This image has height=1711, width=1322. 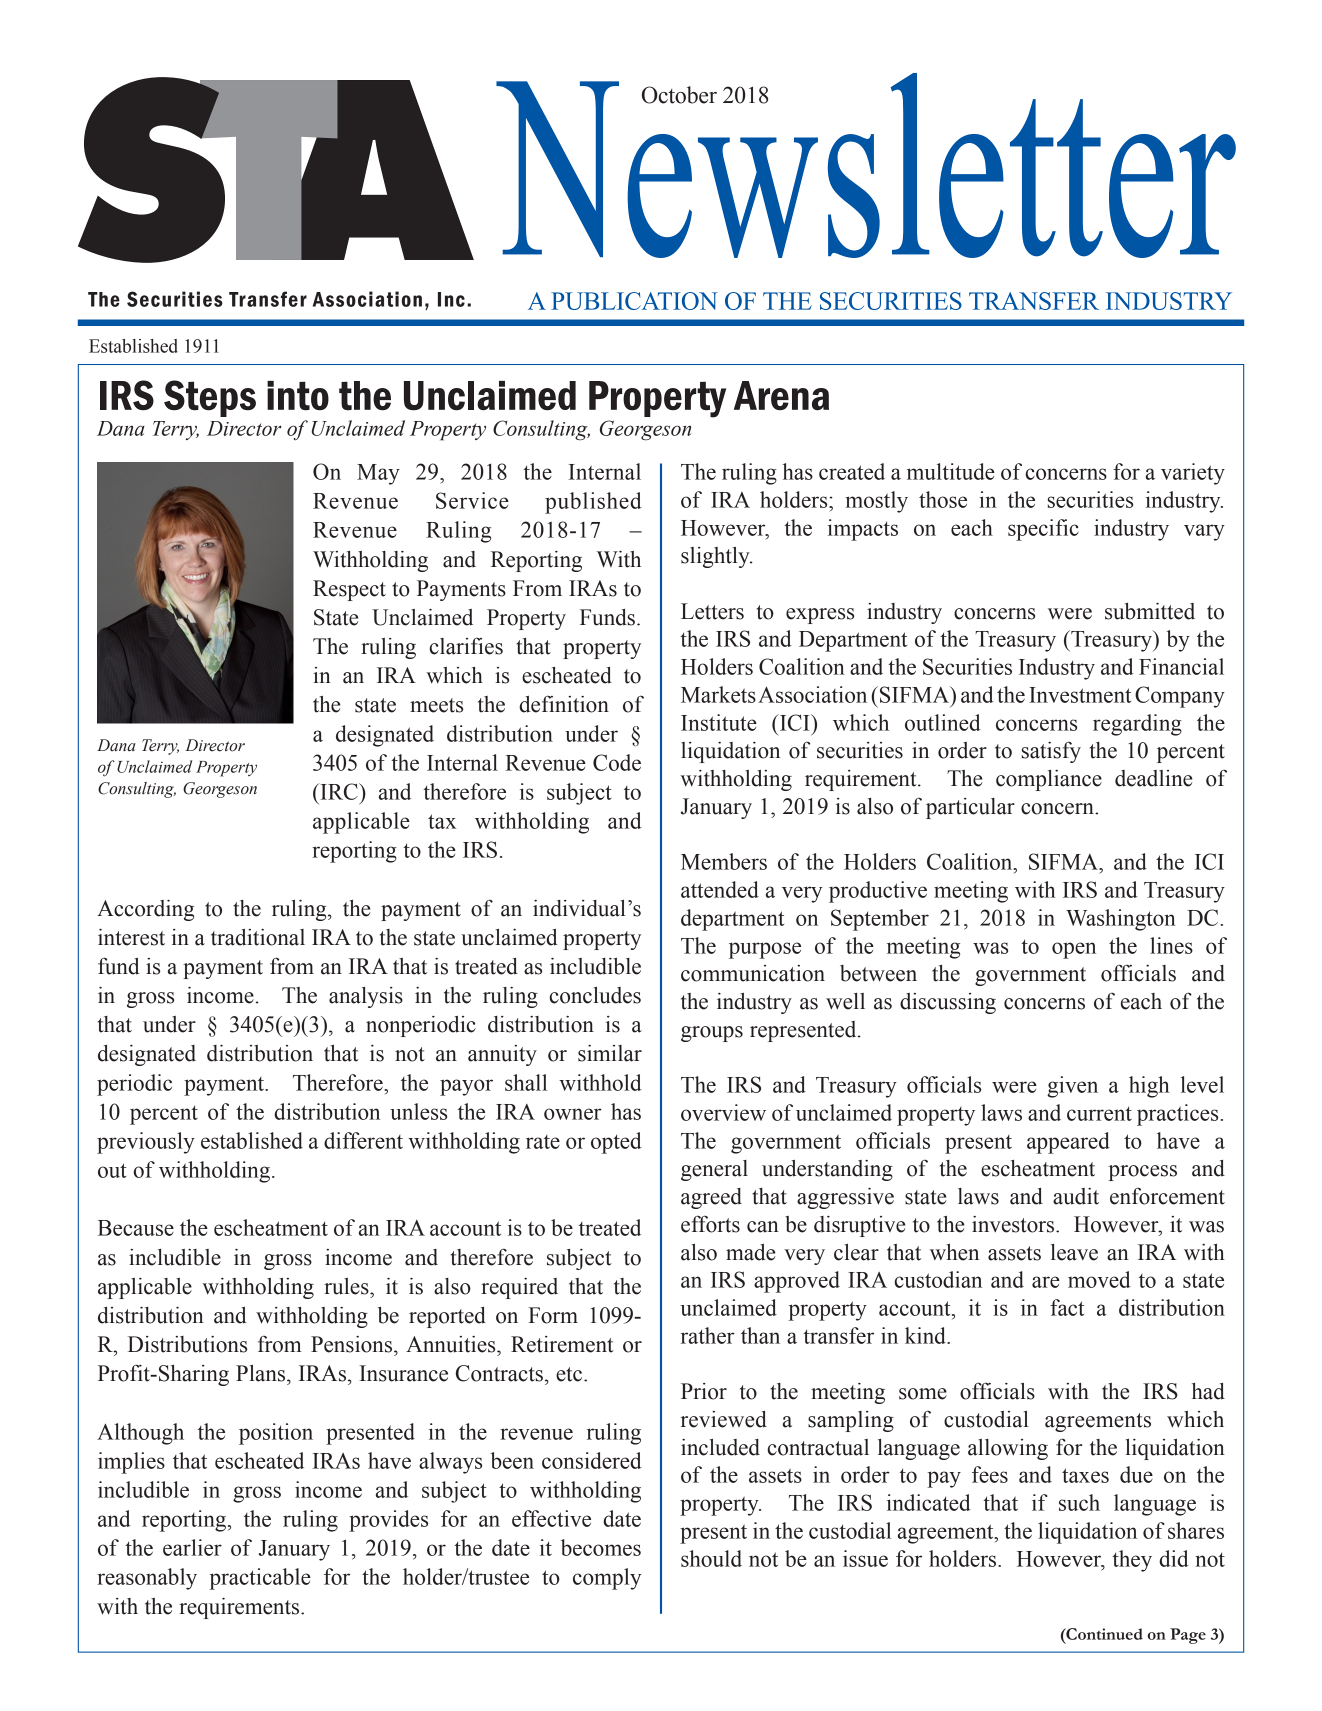 I want to click on different, so click(x=363, y=1140).
